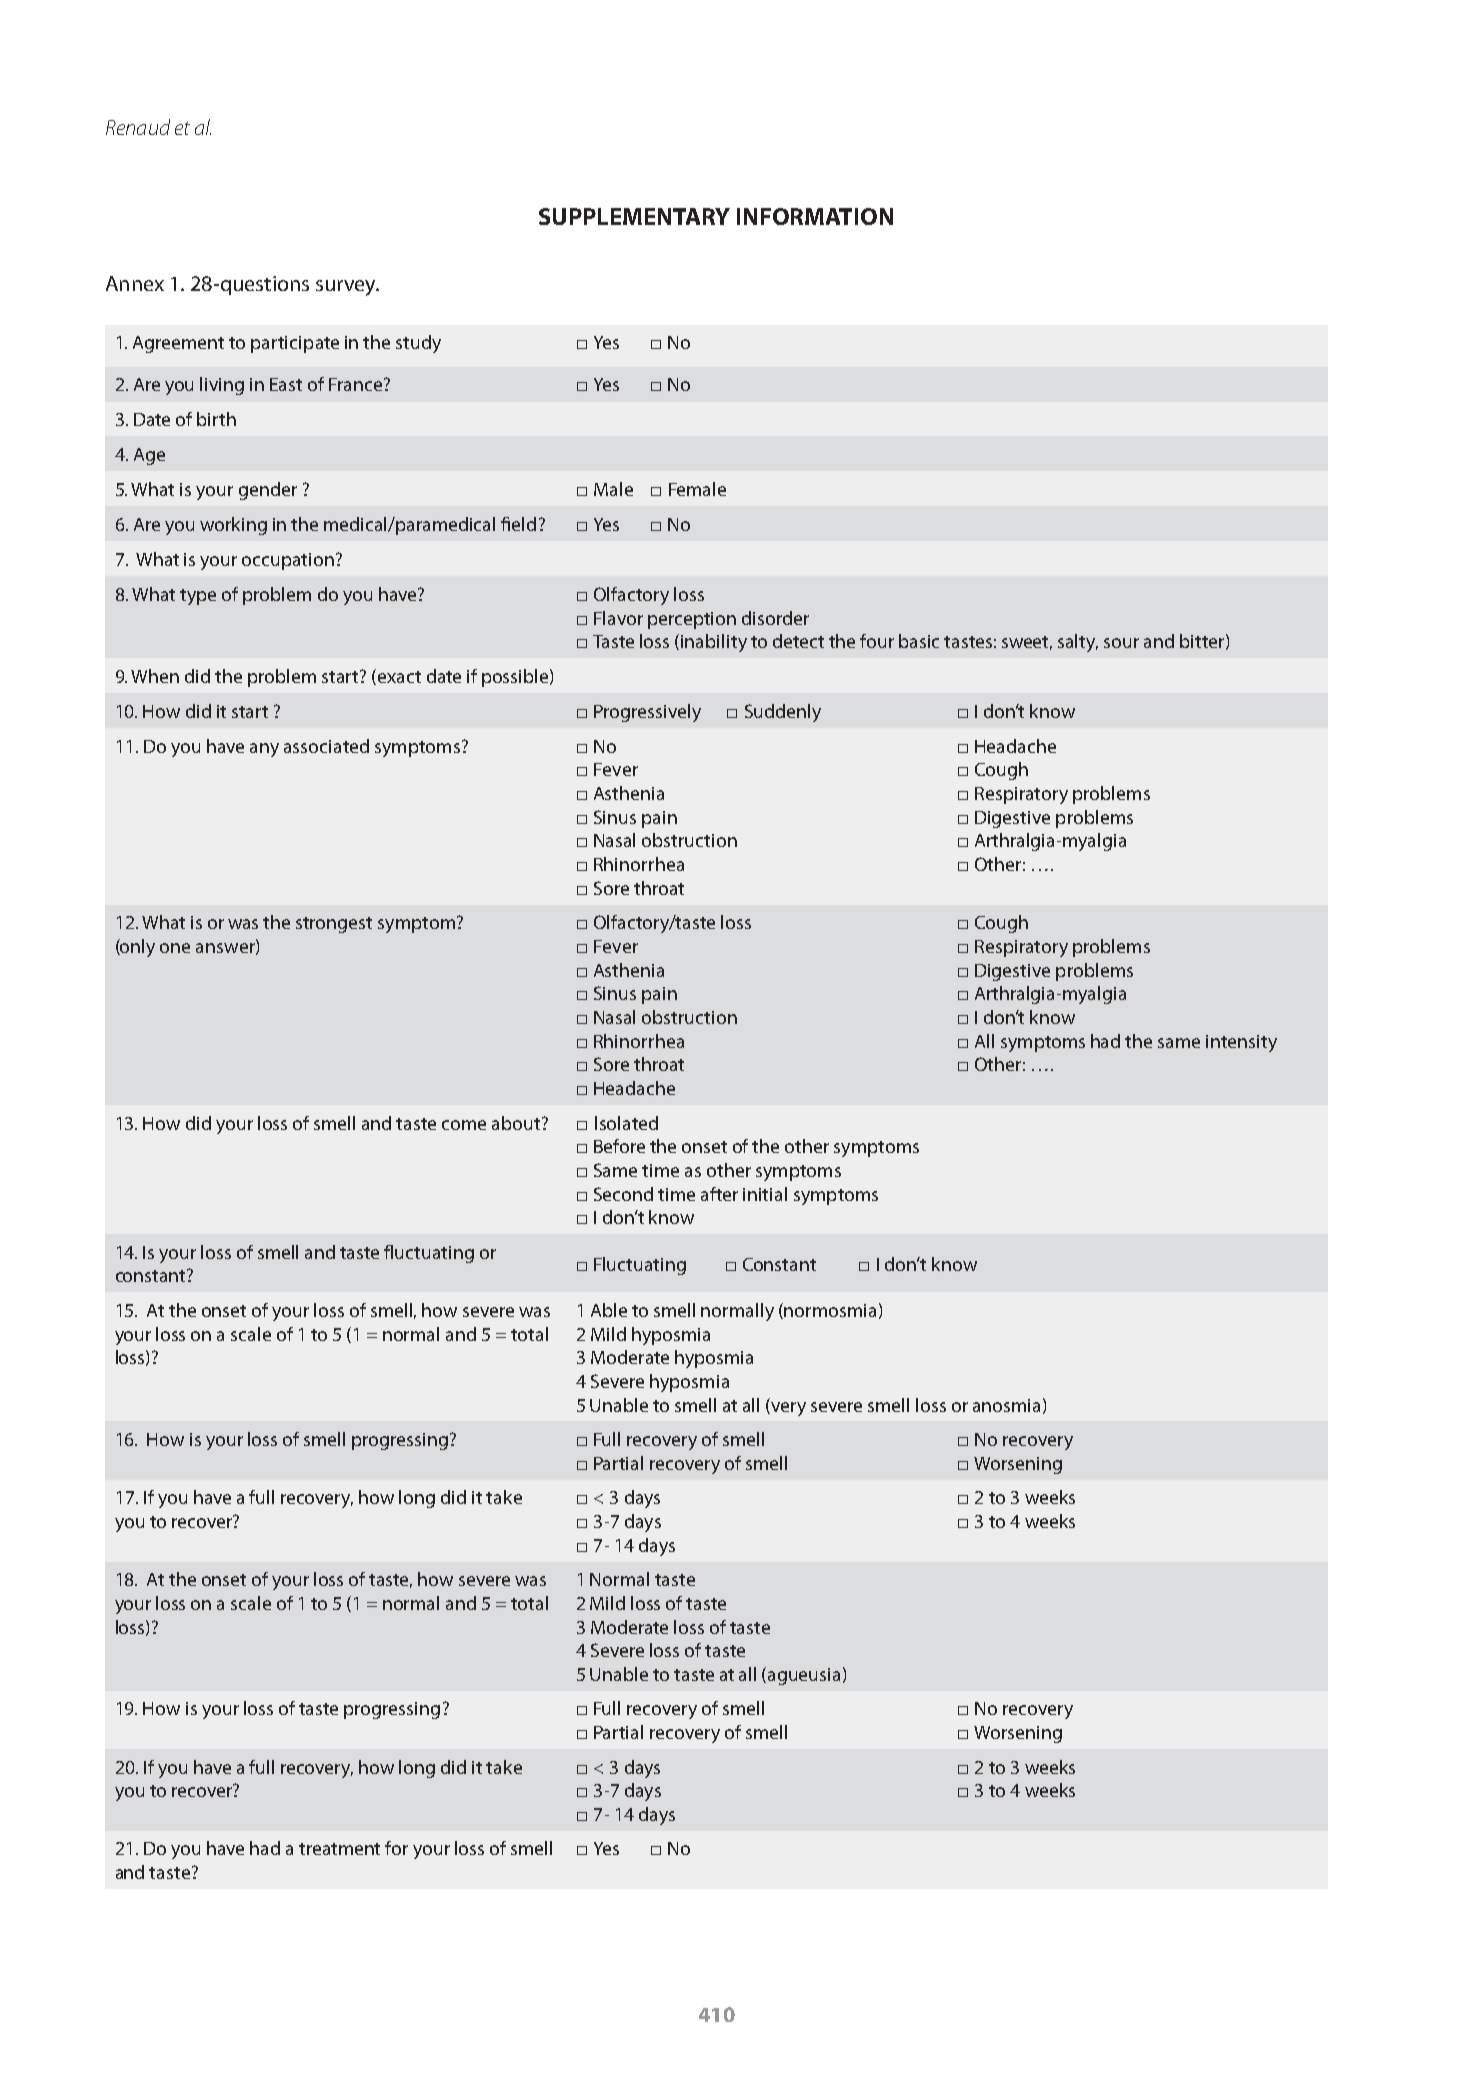 This page has width=1468, height=2076. Describe the element at coordinates (719, 1194) in the page. I see `after` at that location.
